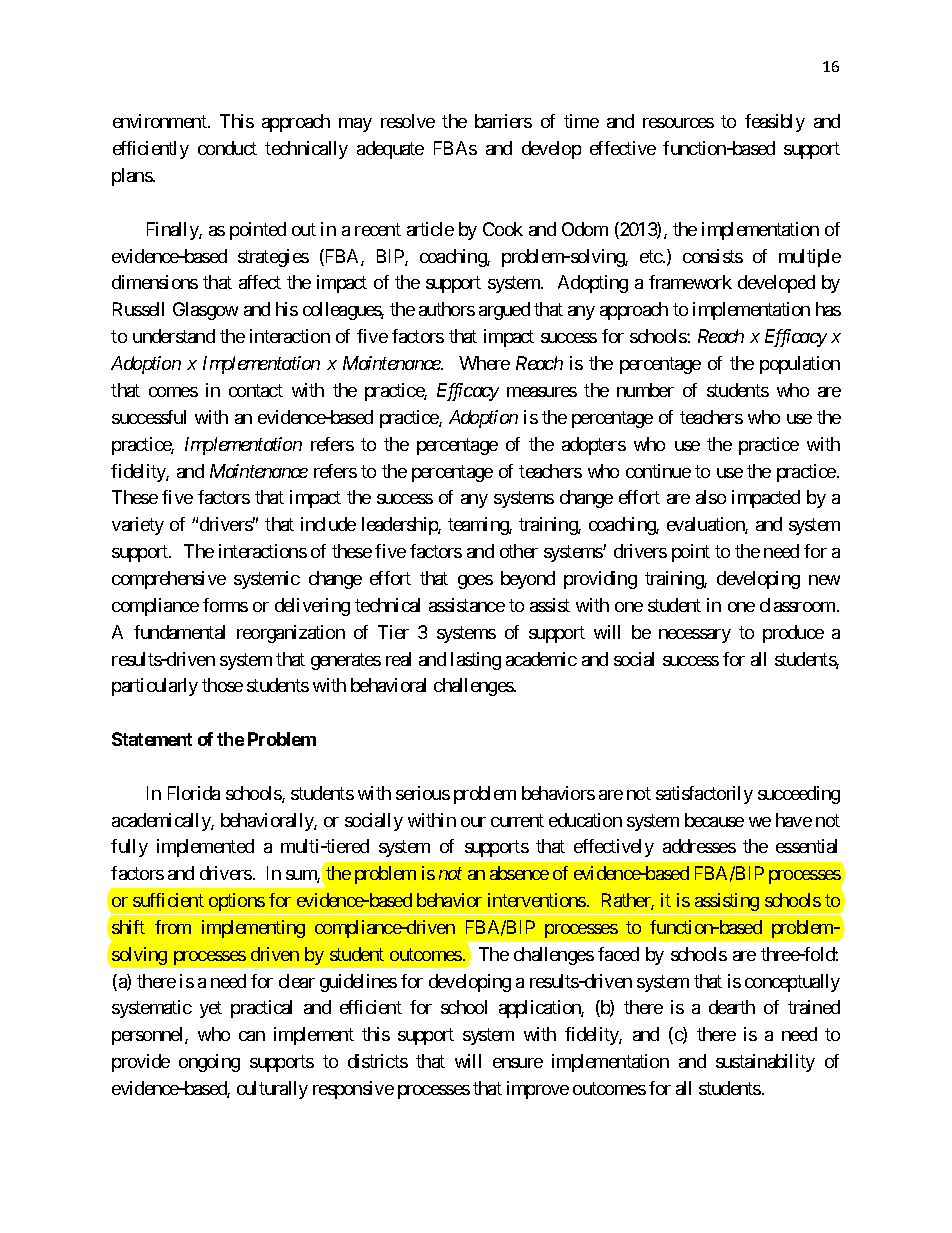  Describe the element at coordinates (503, 121) in the document. I see `barriers` at that location.
